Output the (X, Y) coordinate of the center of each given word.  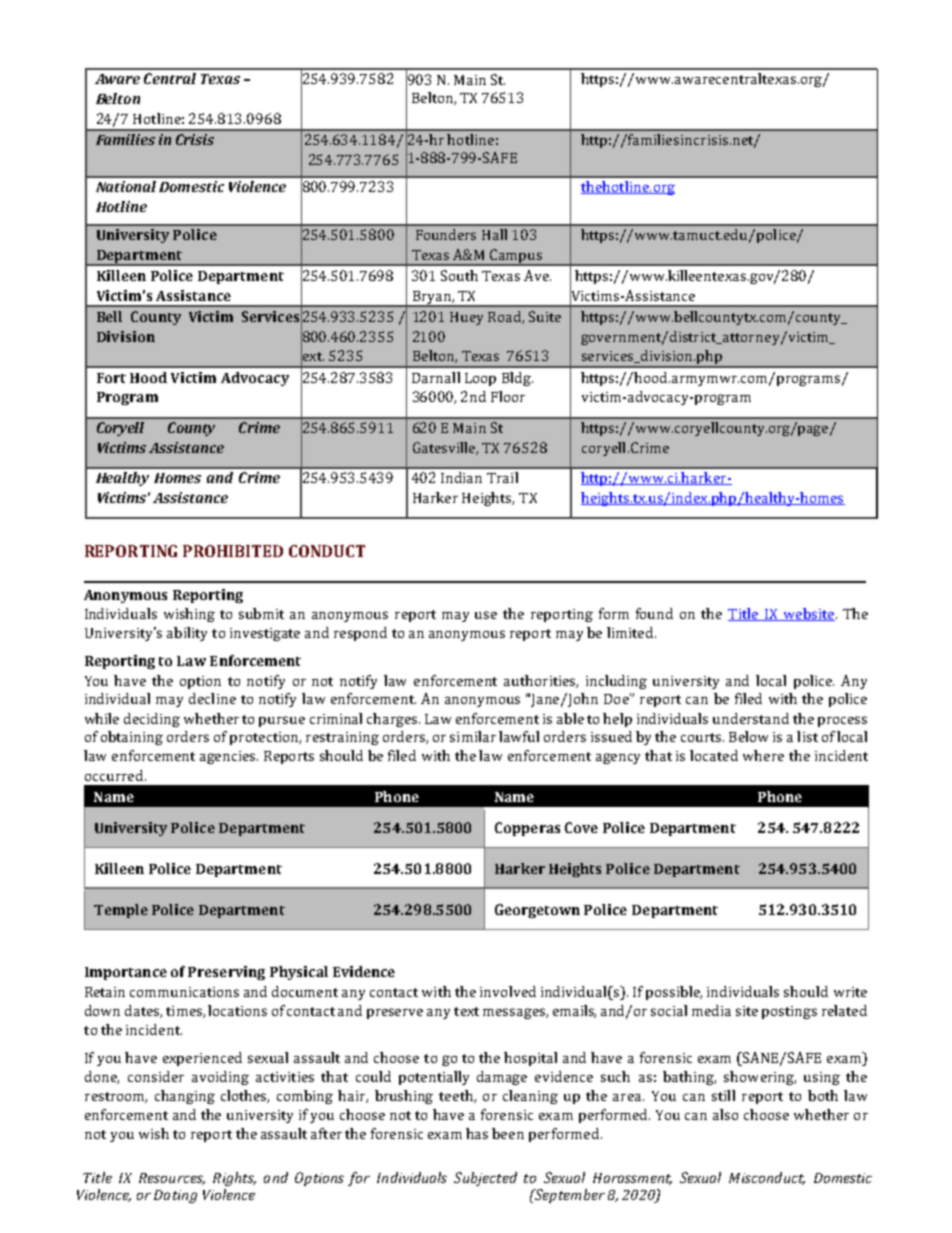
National (126, 186)
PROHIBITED (233, 551)
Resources (172, 1179)
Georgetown (537, 911)
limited (631, 632)
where (763, 755)
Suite (545, 316)
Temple (121, 911)
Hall (494, 234)
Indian (461, 477)
